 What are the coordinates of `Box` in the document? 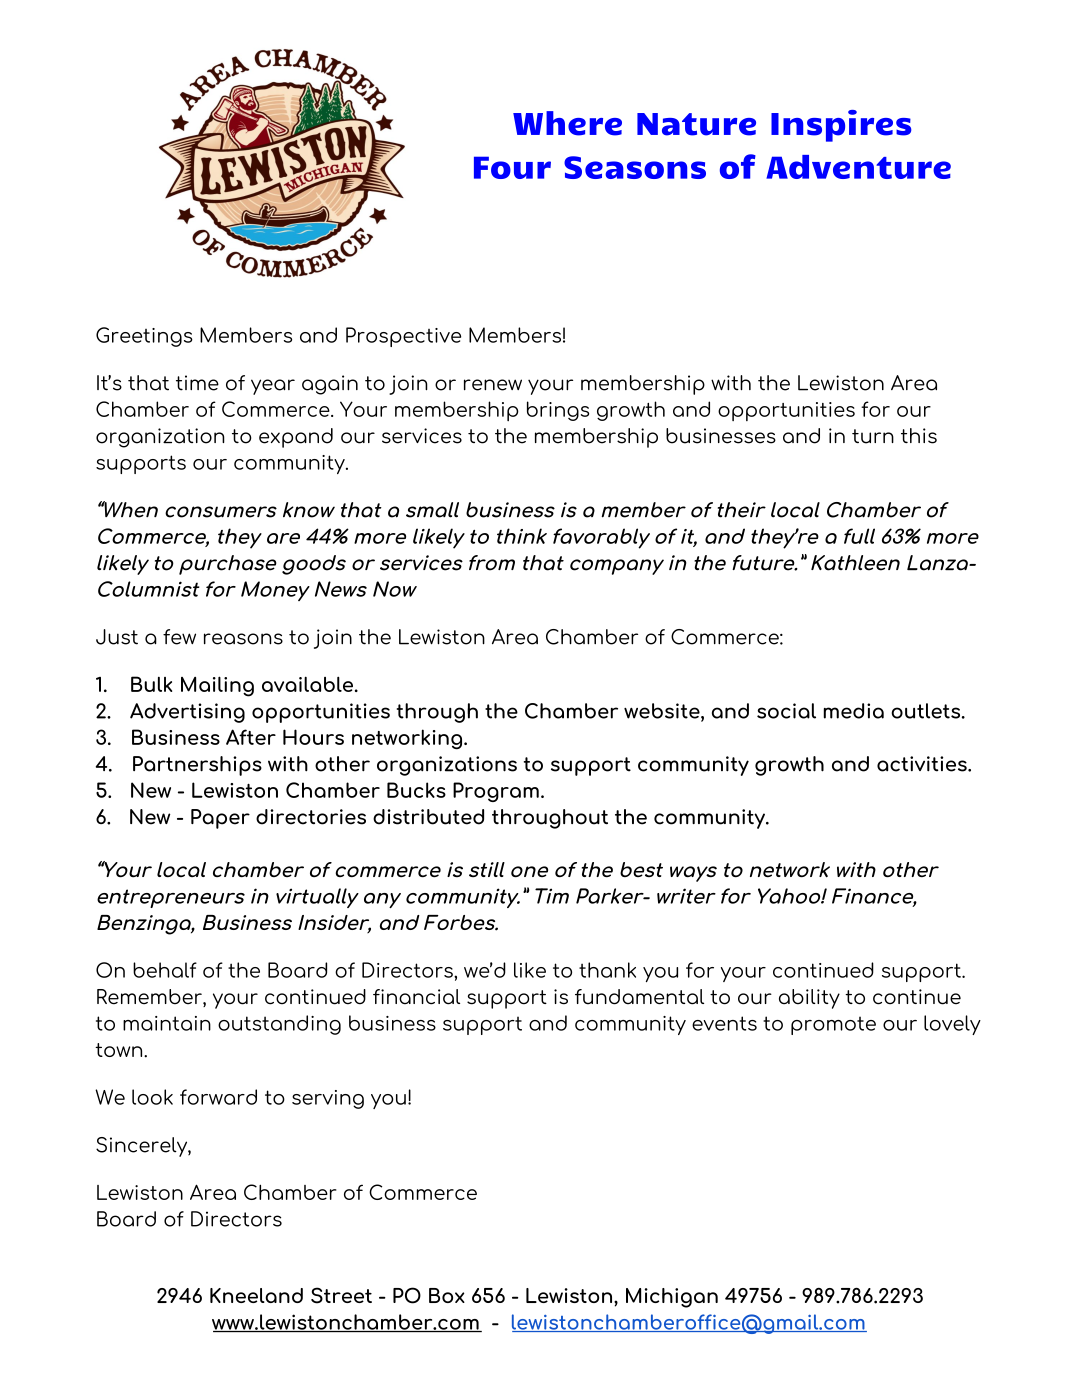 It's located at (447, 1295).
